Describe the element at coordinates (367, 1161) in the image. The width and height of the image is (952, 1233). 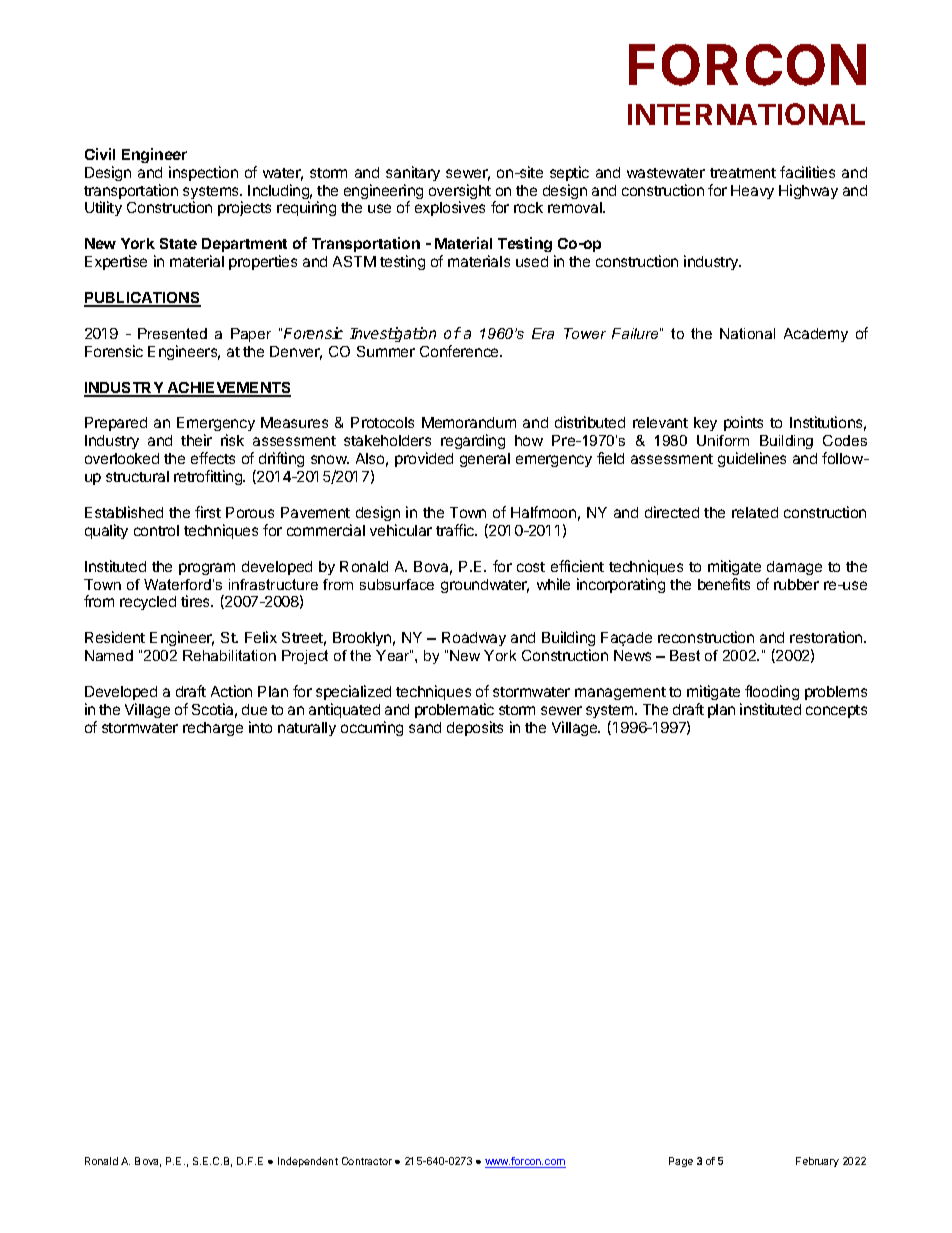
I see `Contractor` at that location.
